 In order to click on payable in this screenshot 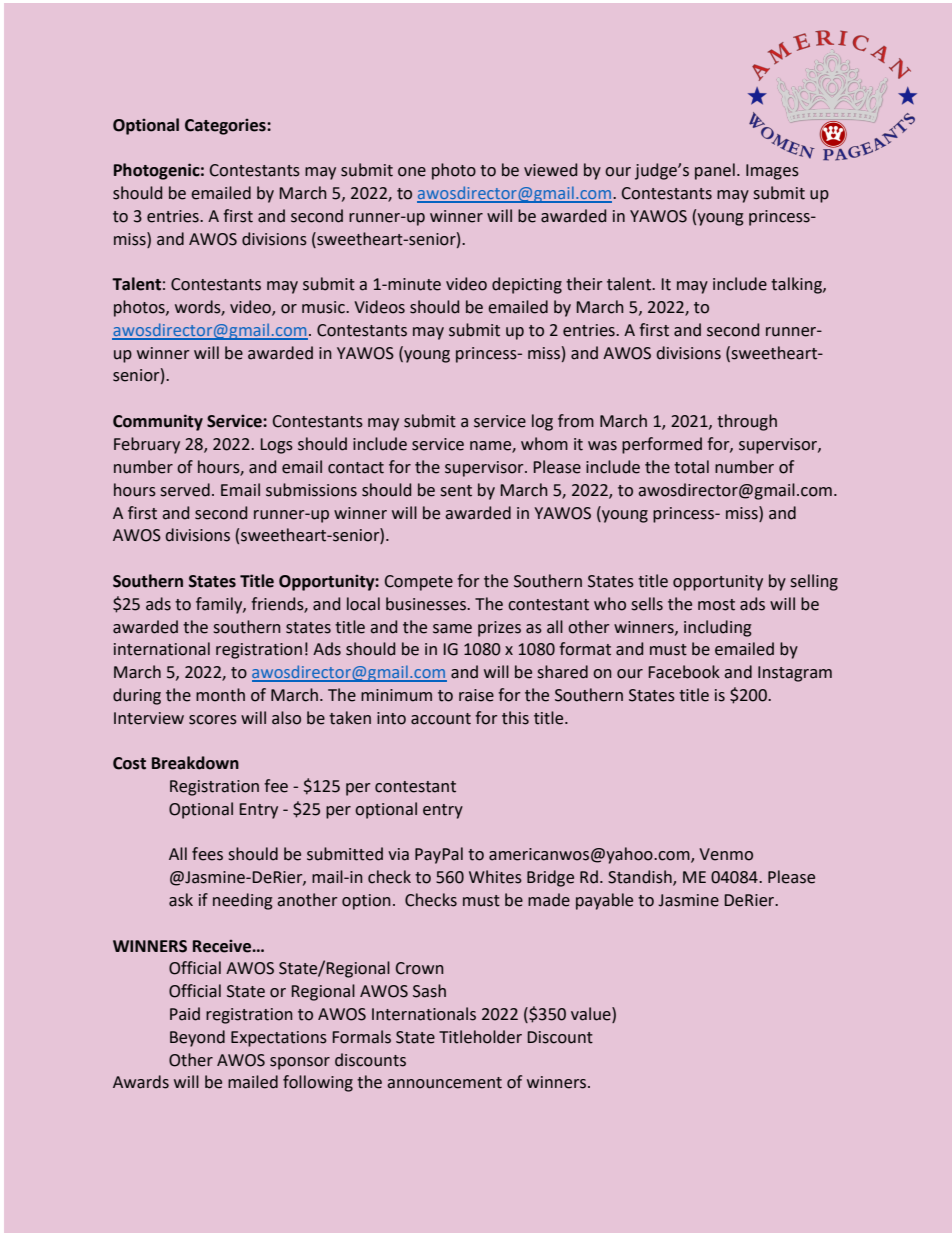, I will do `click(604, 901)`.
